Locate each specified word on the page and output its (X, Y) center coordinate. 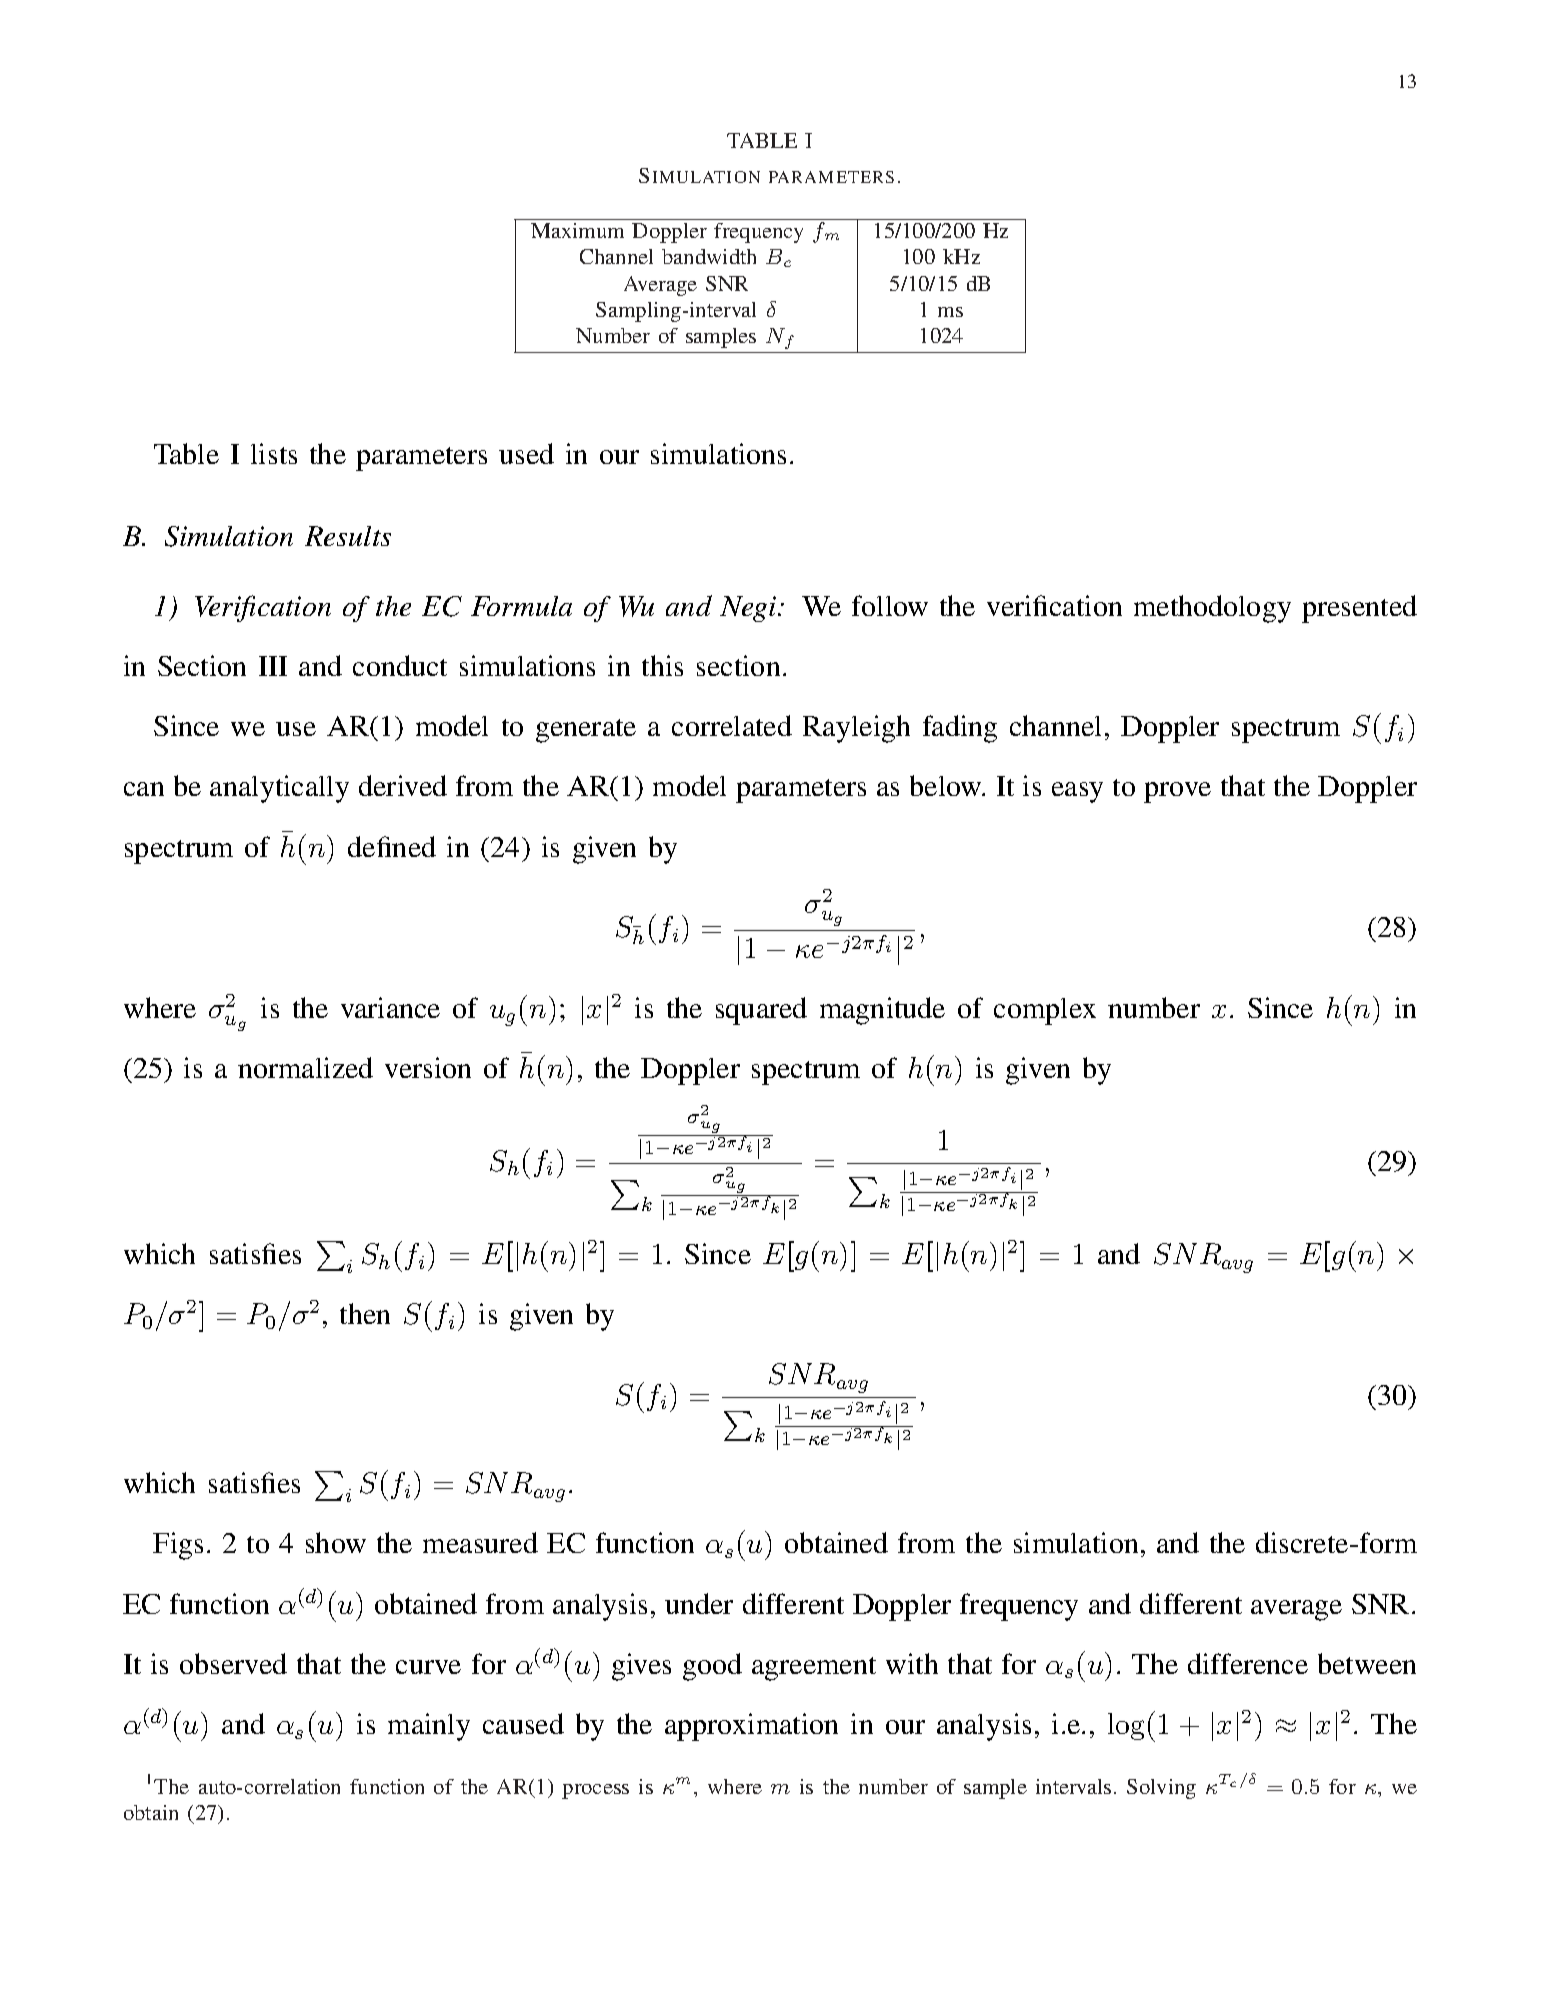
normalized (305, 1067)
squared (761, 1011)
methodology (1212, 609)
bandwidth (709, 256)
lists (274, 453)
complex (1045, 1011)
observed (233, 1663)
